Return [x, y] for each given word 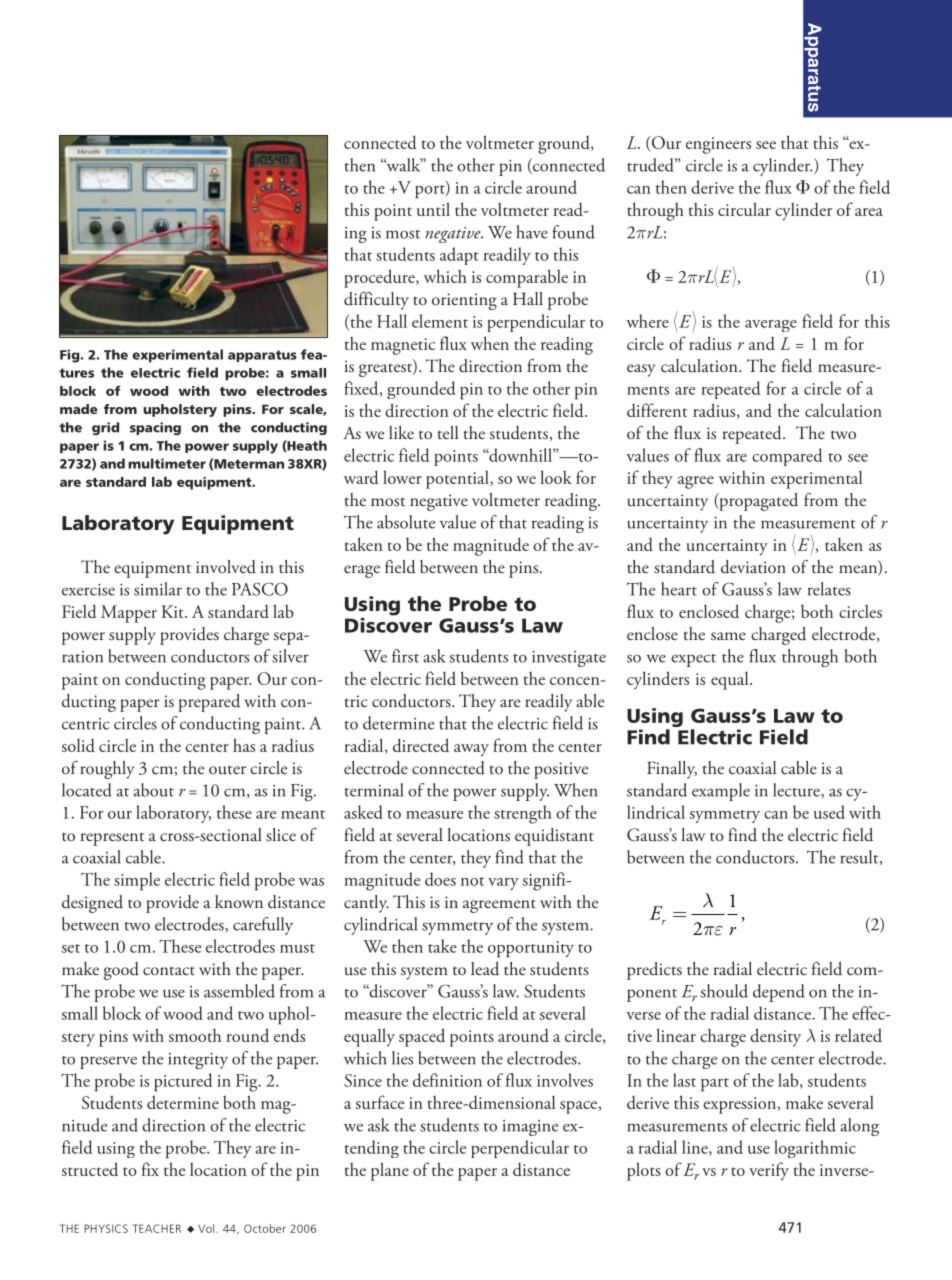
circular [744, 209]
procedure [380, 278]
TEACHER [157, 1228]
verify [769, 1171]
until [433, 209]
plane [390, 1171]
